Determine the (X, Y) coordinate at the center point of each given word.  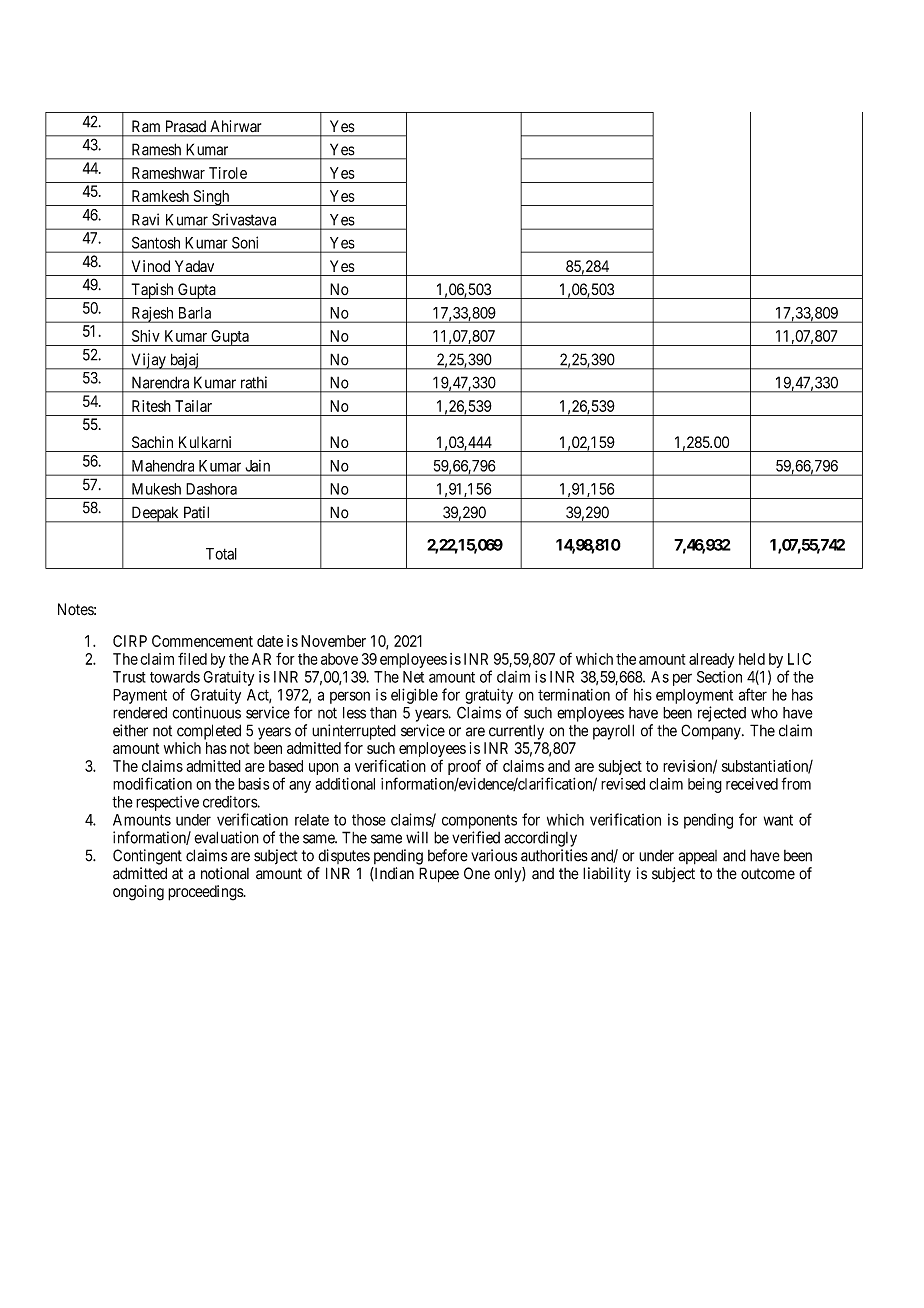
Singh (211, 198)
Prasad (186, 126)
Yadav (194, 266)
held (752, 659)
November (333, 641)
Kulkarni (205, 442)
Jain (258, 466)
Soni (245, 243)
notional (225, 873)
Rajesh (152, 315)
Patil (196, 512)
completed (209, 732)
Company (712, 732)
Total (221, 554)
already (711, 660)
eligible (414, 696)
